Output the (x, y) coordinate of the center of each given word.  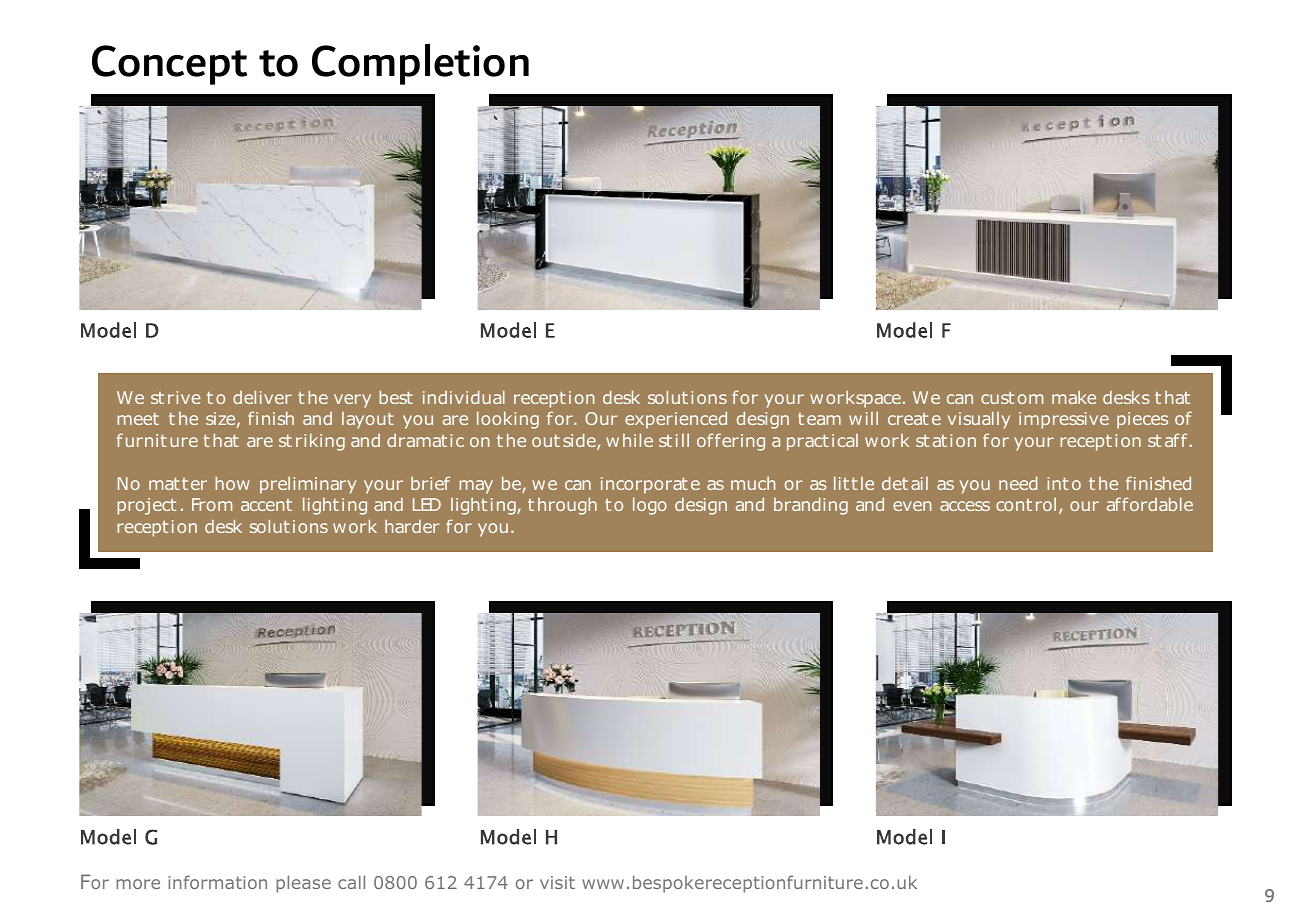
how (232, 483)
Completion (420, 64)
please (303, 884)
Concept (169, 65)
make (1074, 397)
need (1018, 483)
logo (650, 506)
